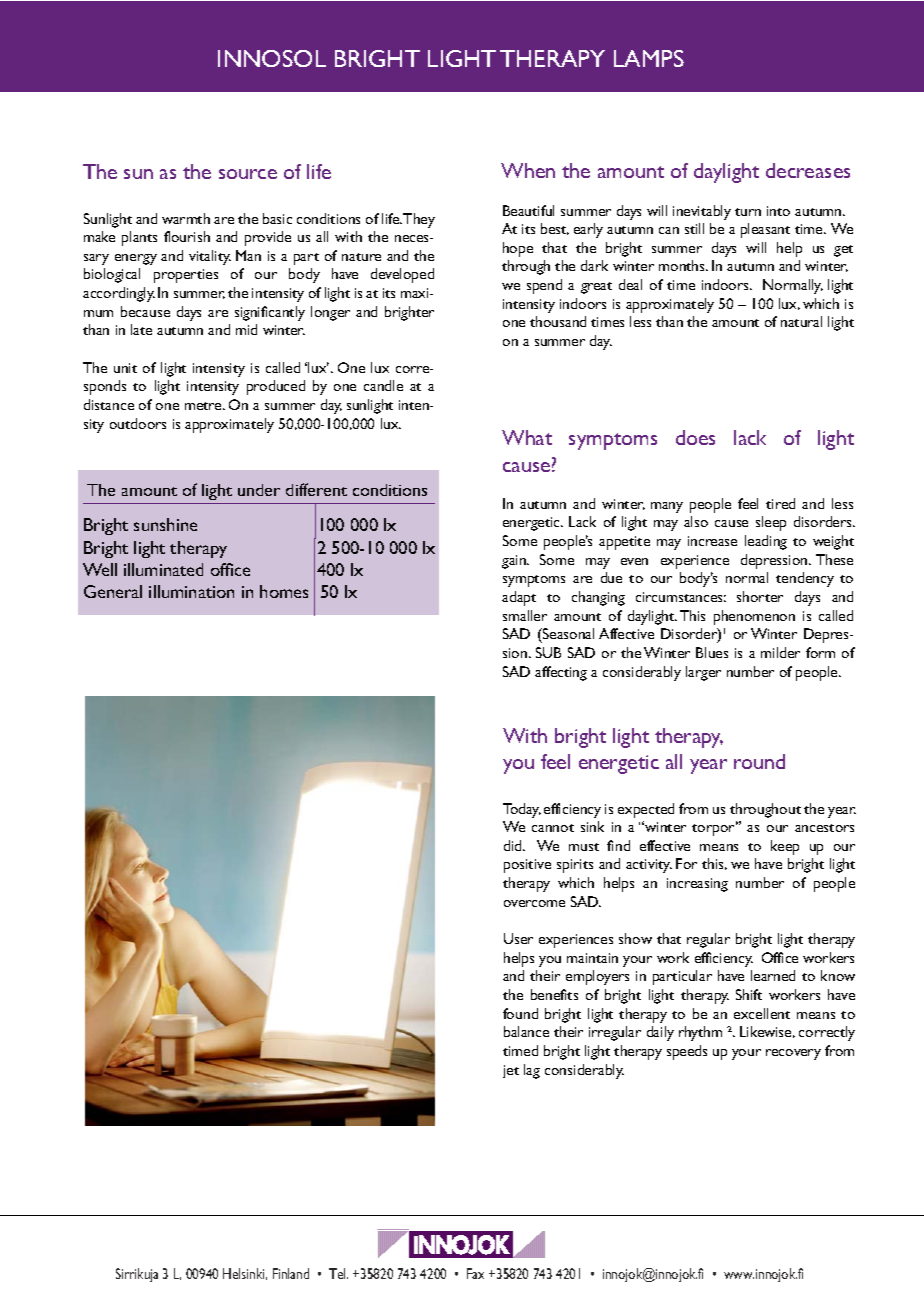 Image resolution: width=924 pixels, height=1308 pixels. I want to click on unit, so click(125, 368).
